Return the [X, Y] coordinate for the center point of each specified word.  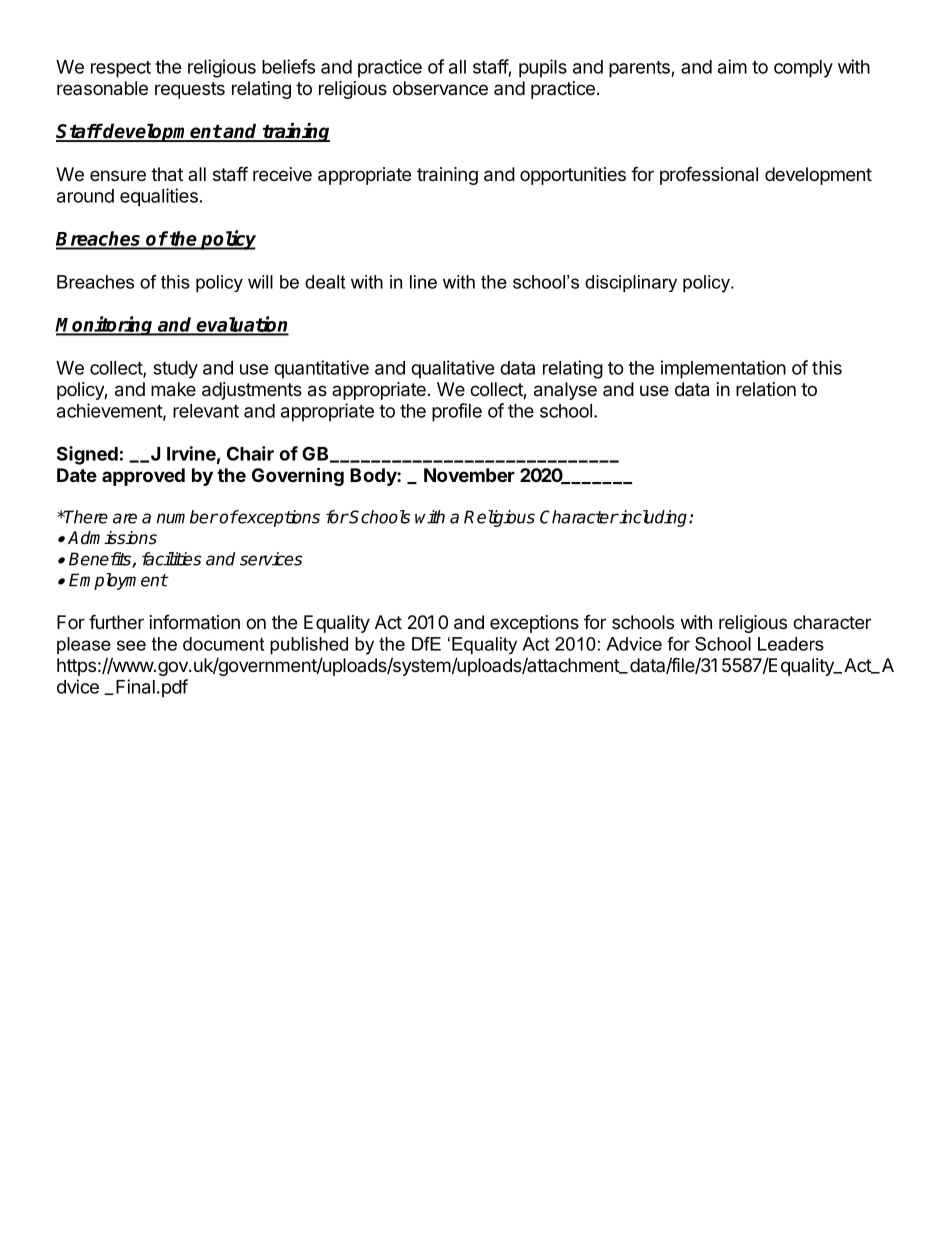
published [309, 646]
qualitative [453, 369]
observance [440, 88]
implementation [723, 369]
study [175, 370]
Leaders [791, 644]
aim [732, 66]
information [195, 622]
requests [190, 90]
